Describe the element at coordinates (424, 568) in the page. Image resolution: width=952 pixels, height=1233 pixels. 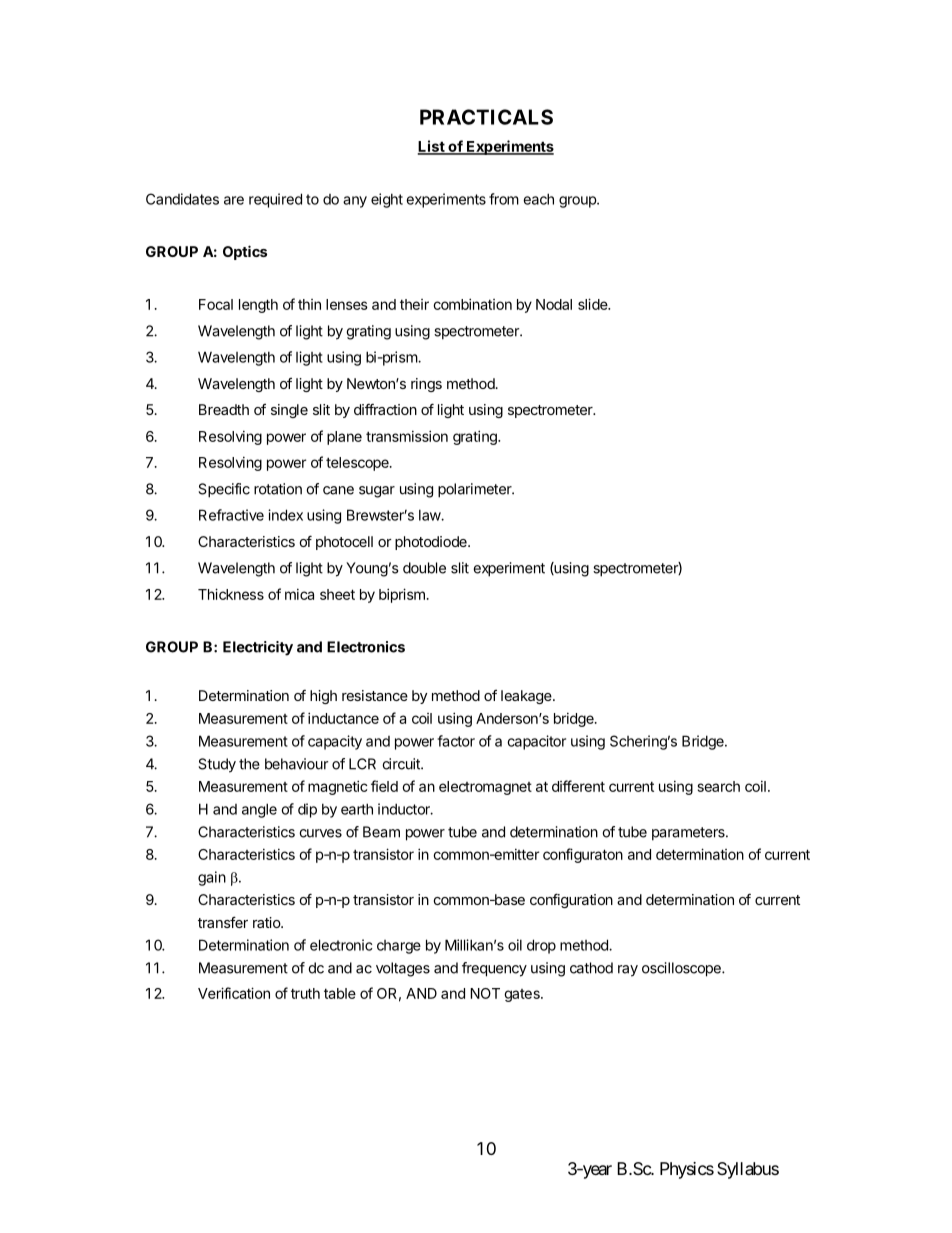
I see `double` at that location.
